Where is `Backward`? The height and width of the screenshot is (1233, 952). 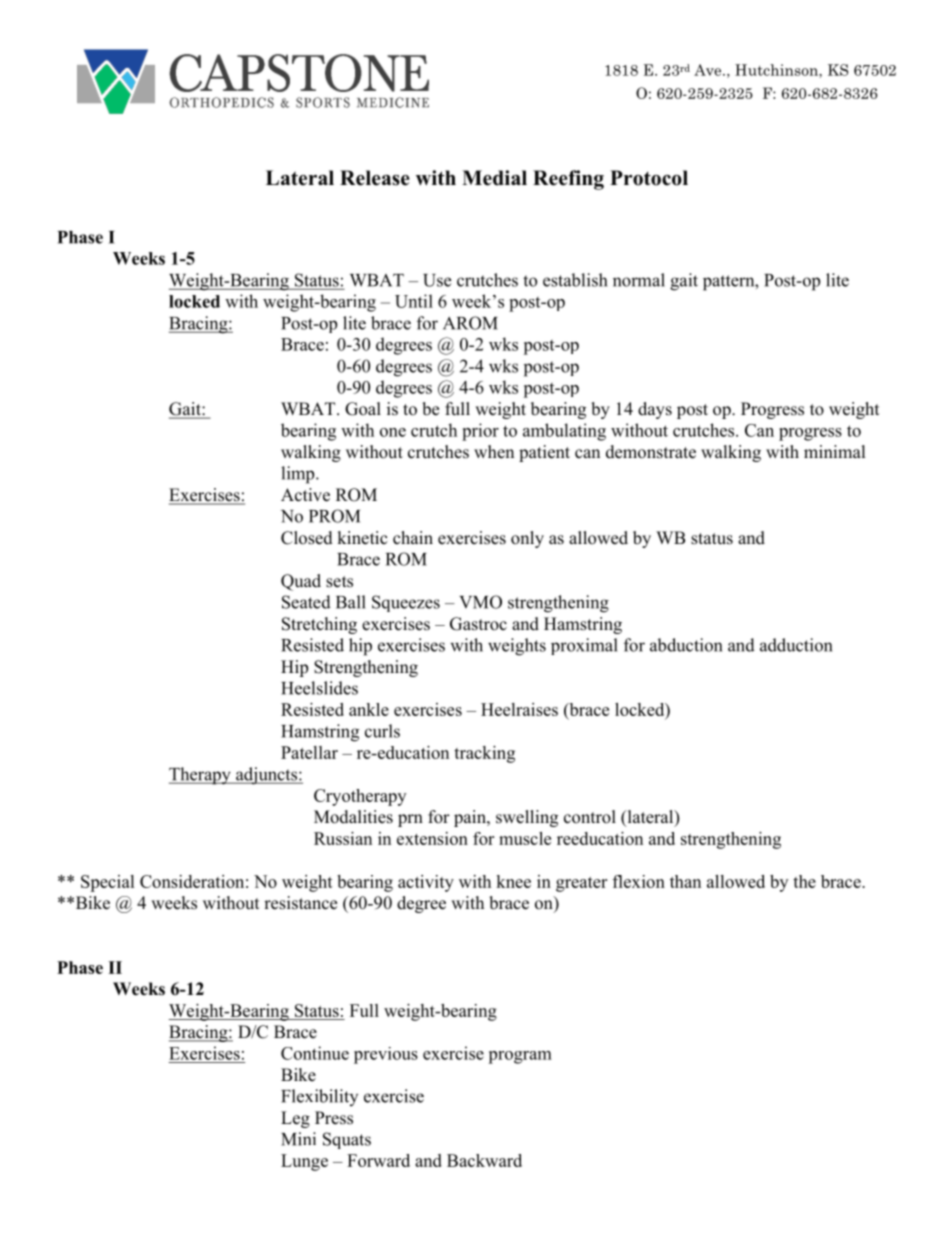 Backward is located at coordinates (484, 1160).
